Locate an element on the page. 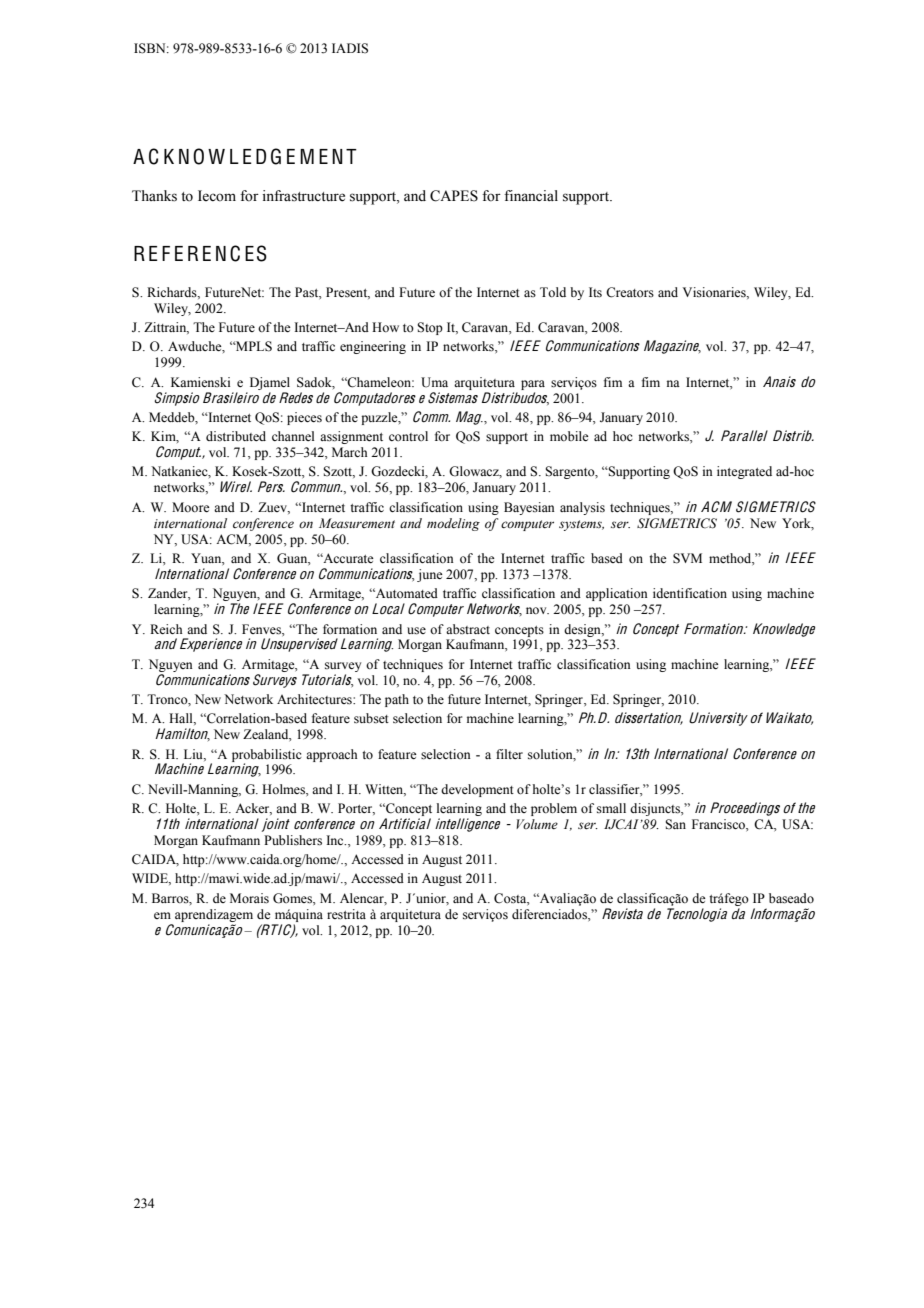 The width and height of the page is (924, 1308). pieces is located at coordinates (304, 418).
